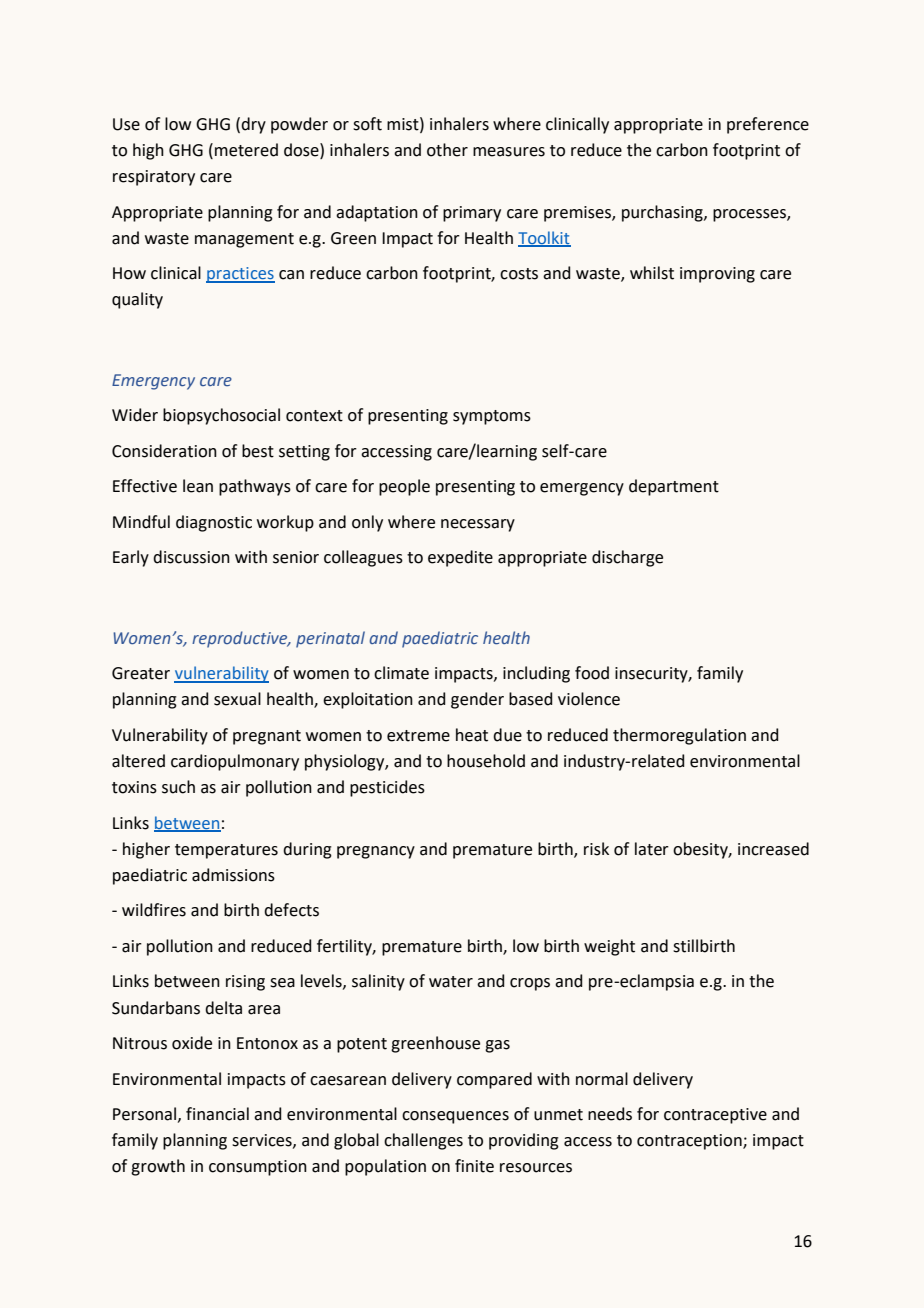  What do you see at coordinates (652, 849) in the document?
I see `later` at bounding box center [652, 849].
